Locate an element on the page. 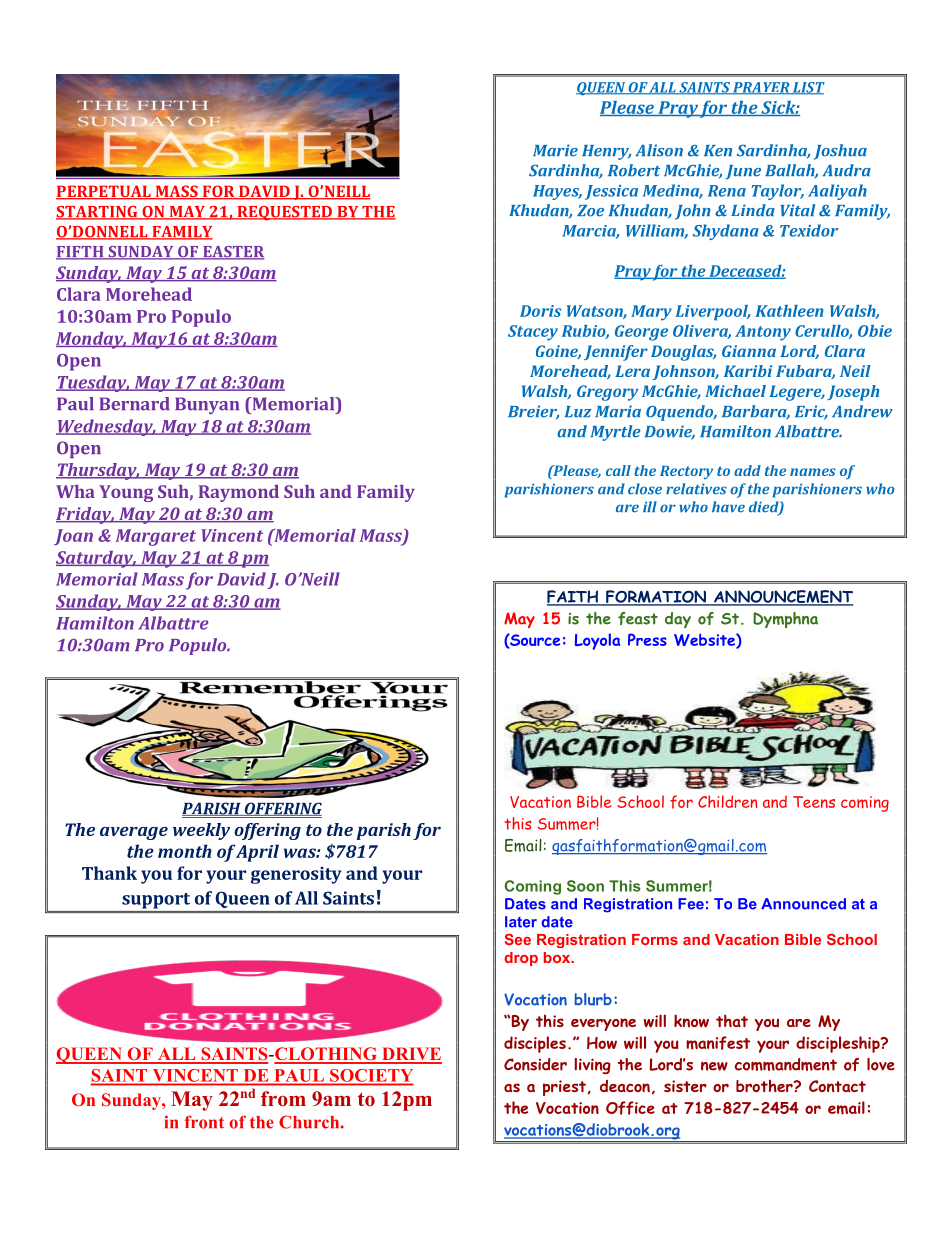 The height and width of the image is (1233, 952). Margaret is located at coordinates (156, 537).
